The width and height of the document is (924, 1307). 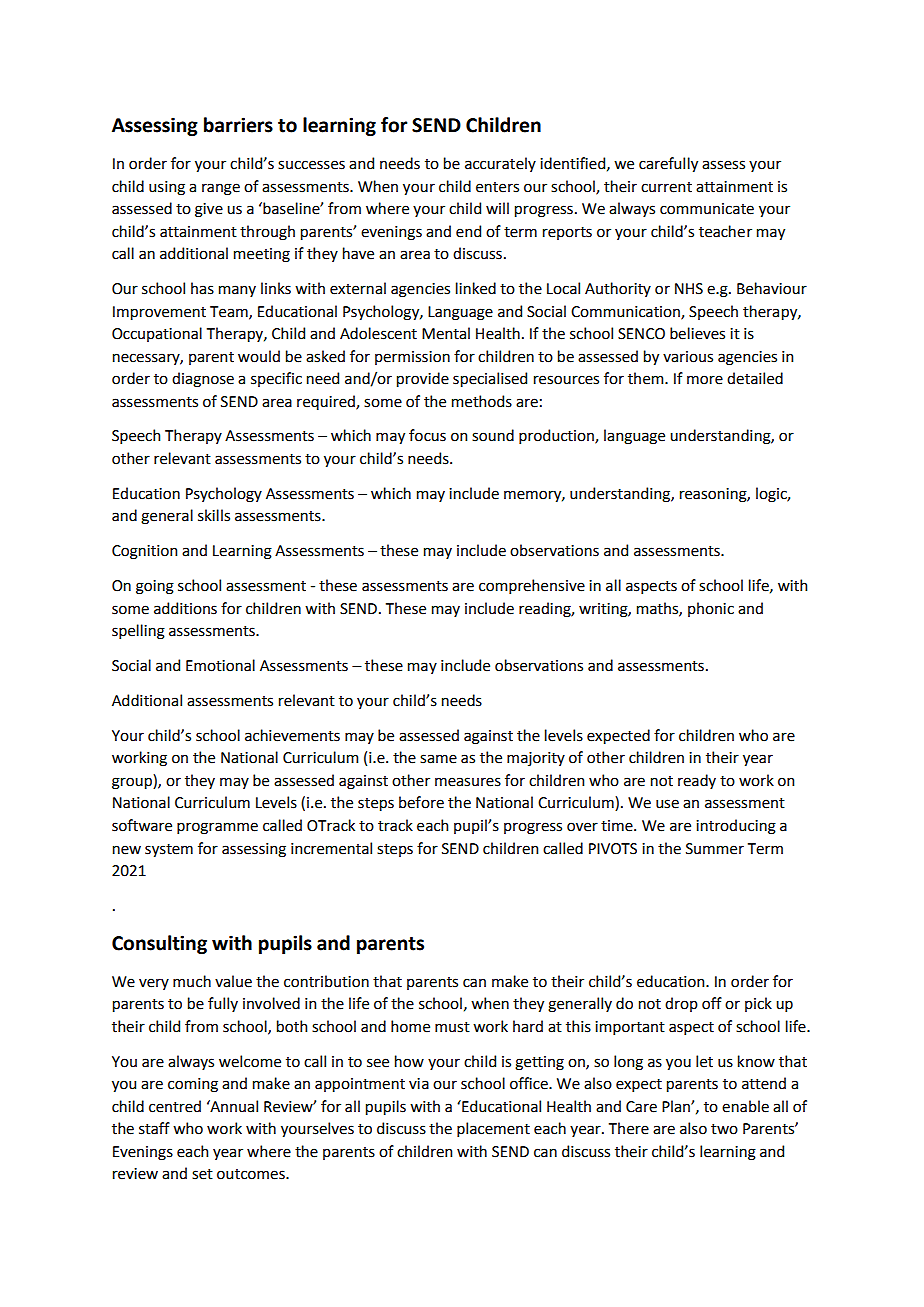 What do you see at coordinates (500, 164) in the document?
I see `accurately` at bounding box center [500, 164].
